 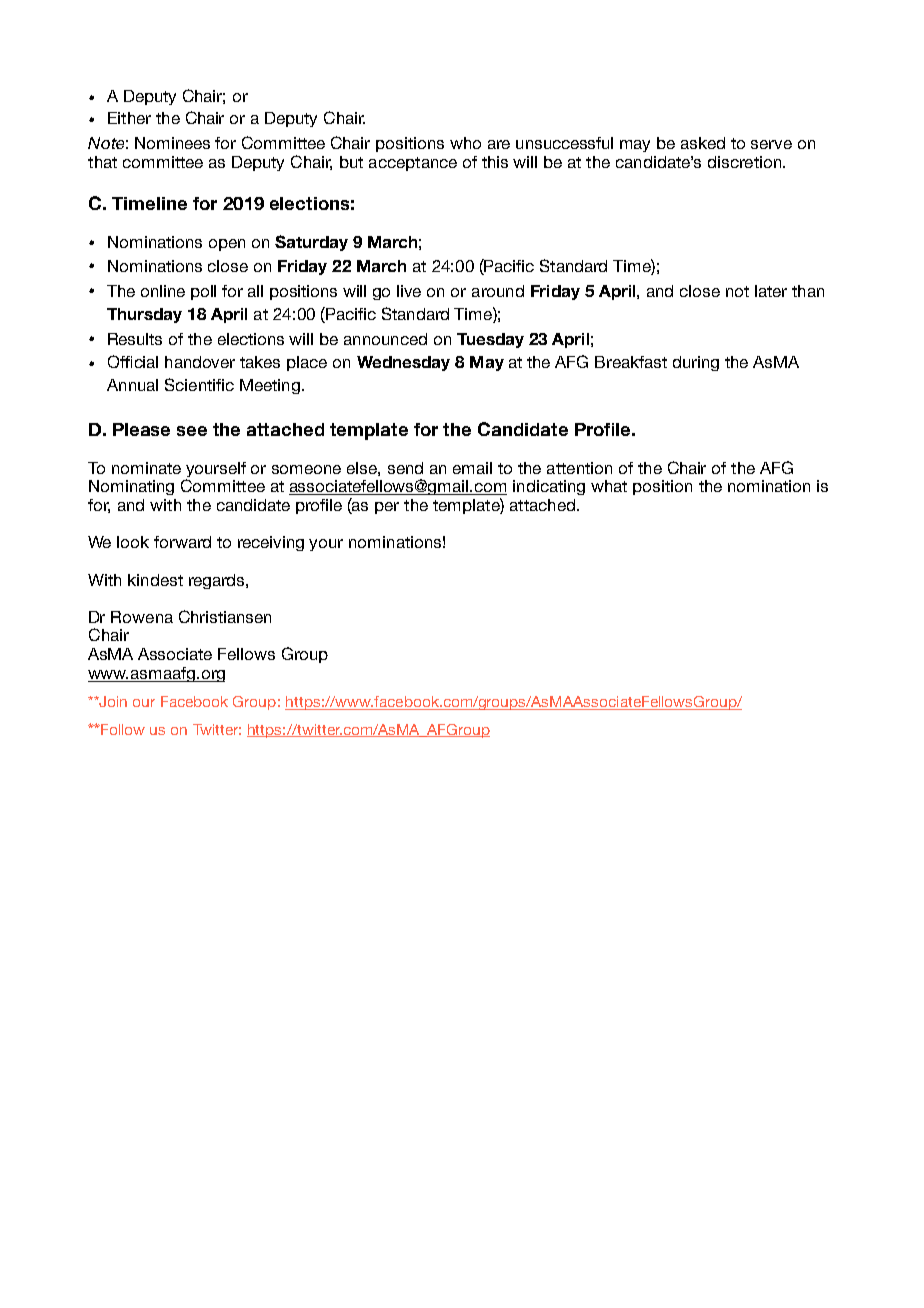 What do you see at coordinates (771, 291) in the screenshot?
I see `later` at bounding box center [771, 291].
